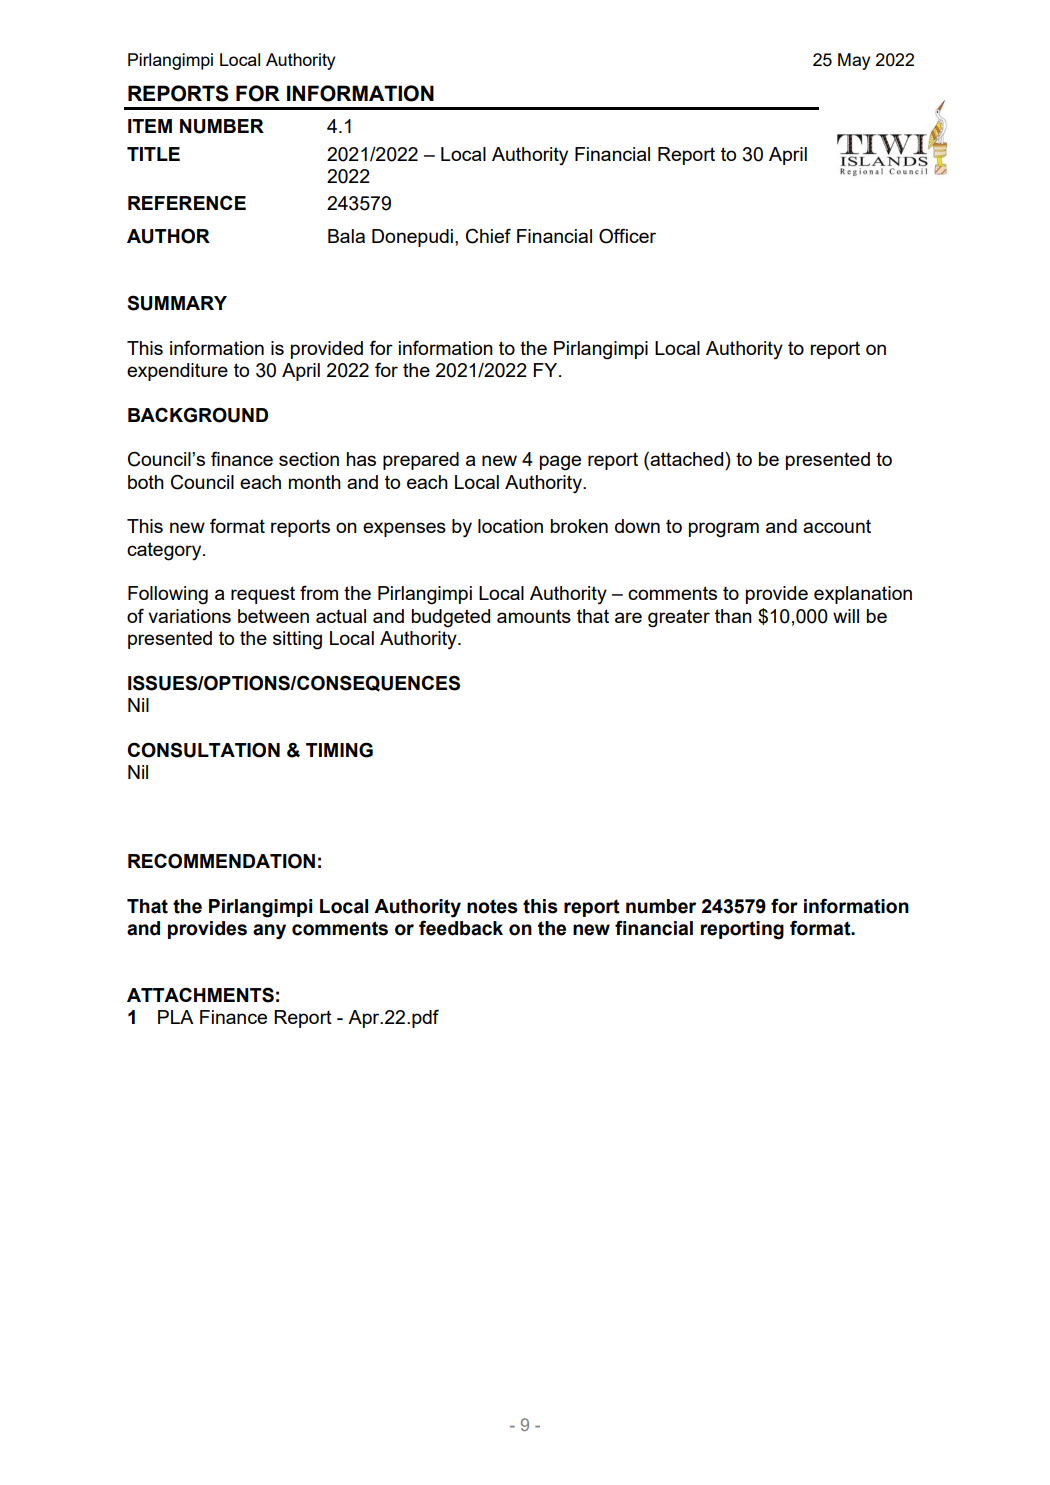 This screenshot has height=1485, width=1050. What do you see at coordinates (733, 616) in the screenshot?
I see `than` at bounding box center [733, 616].
